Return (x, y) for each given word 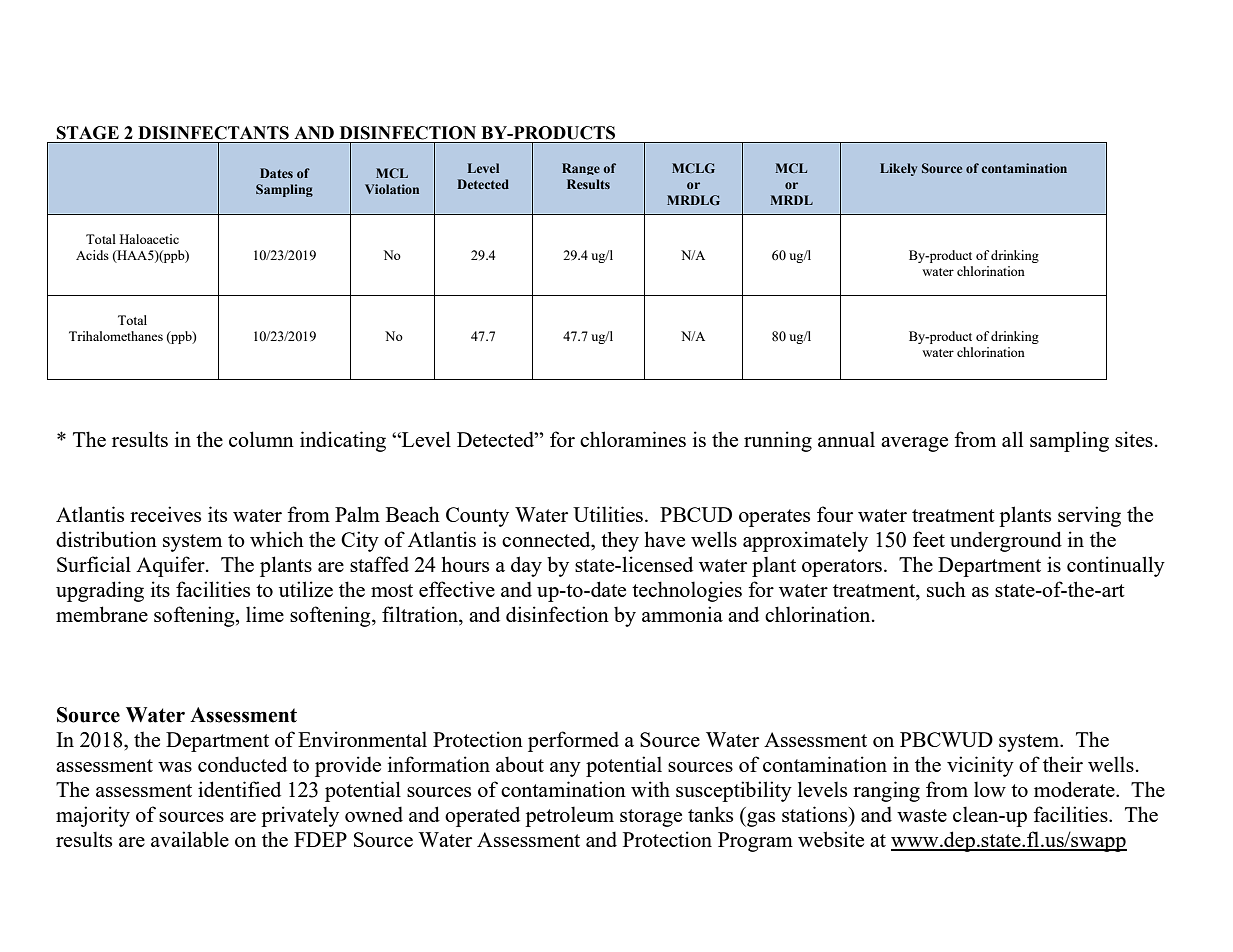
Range (581, 169)
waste (922, 815)
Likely (898, 169)
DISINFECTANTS (213, 133)
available (190, 839)
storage (651, 818)
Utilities (609, 514)
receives (165, 514)
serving (1089, 516)
